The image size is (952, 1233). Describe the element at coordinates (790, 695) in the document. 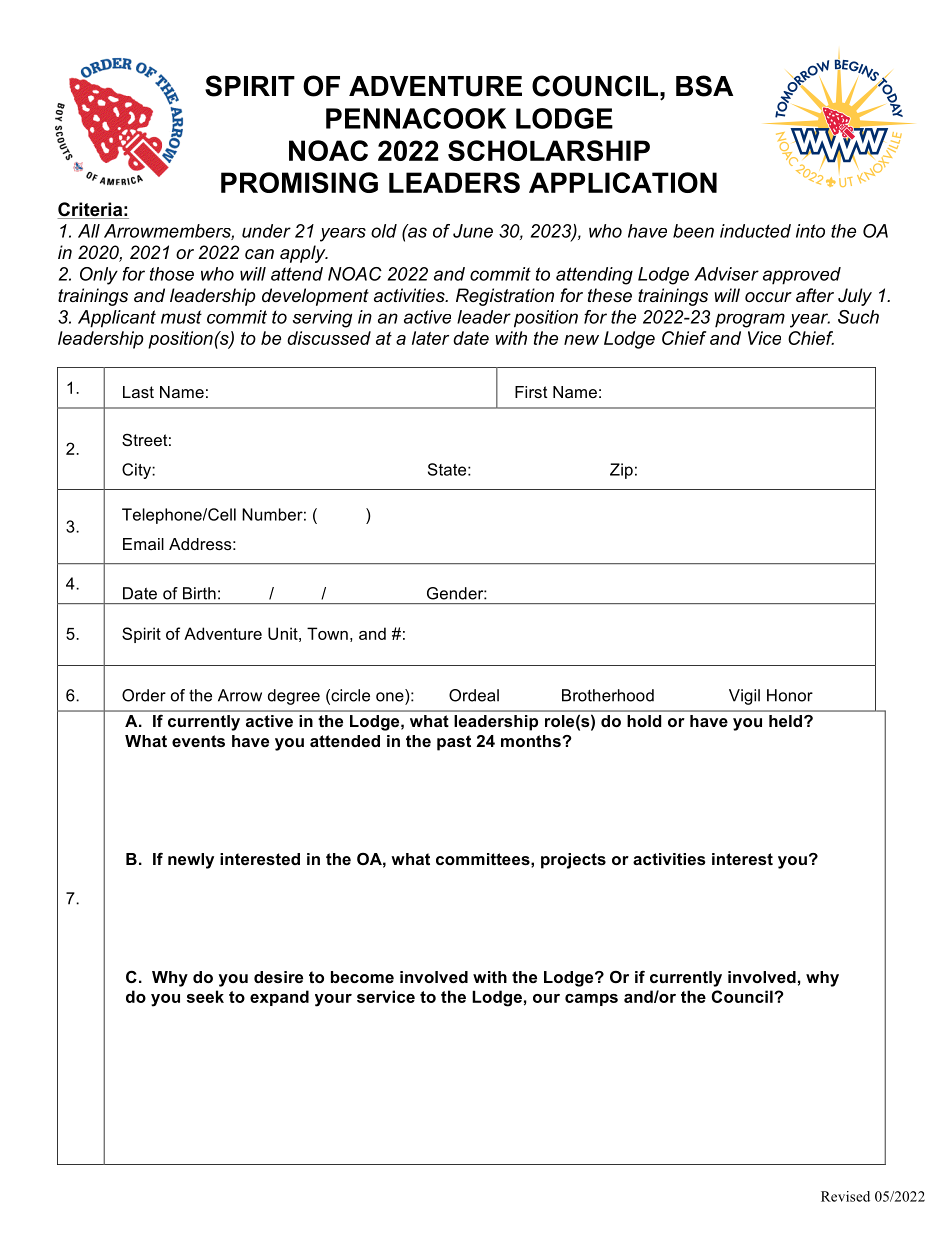

I see `Honor` at that location.
